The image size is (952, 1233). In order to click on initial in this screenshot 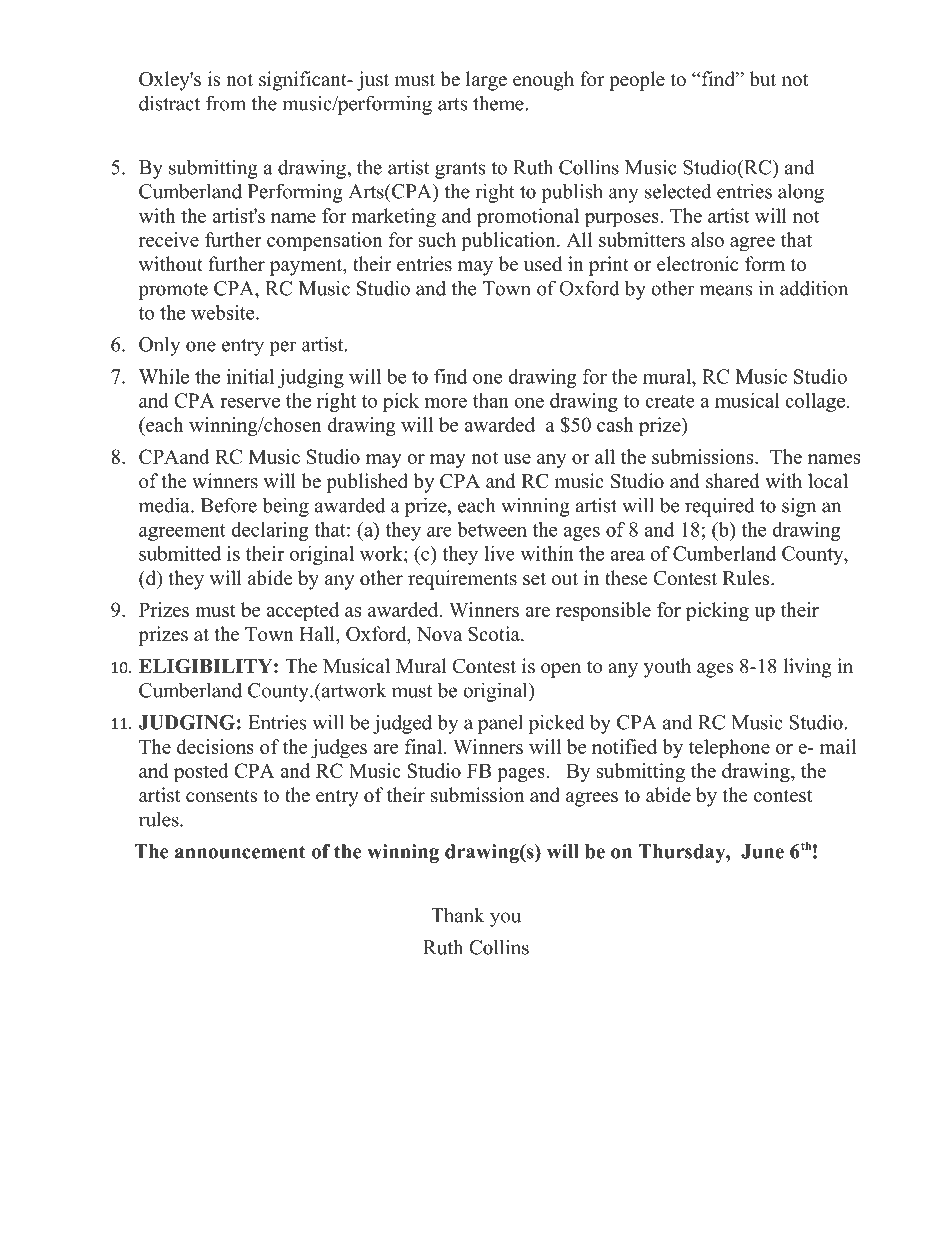, I will do `click(250, 376)`.
